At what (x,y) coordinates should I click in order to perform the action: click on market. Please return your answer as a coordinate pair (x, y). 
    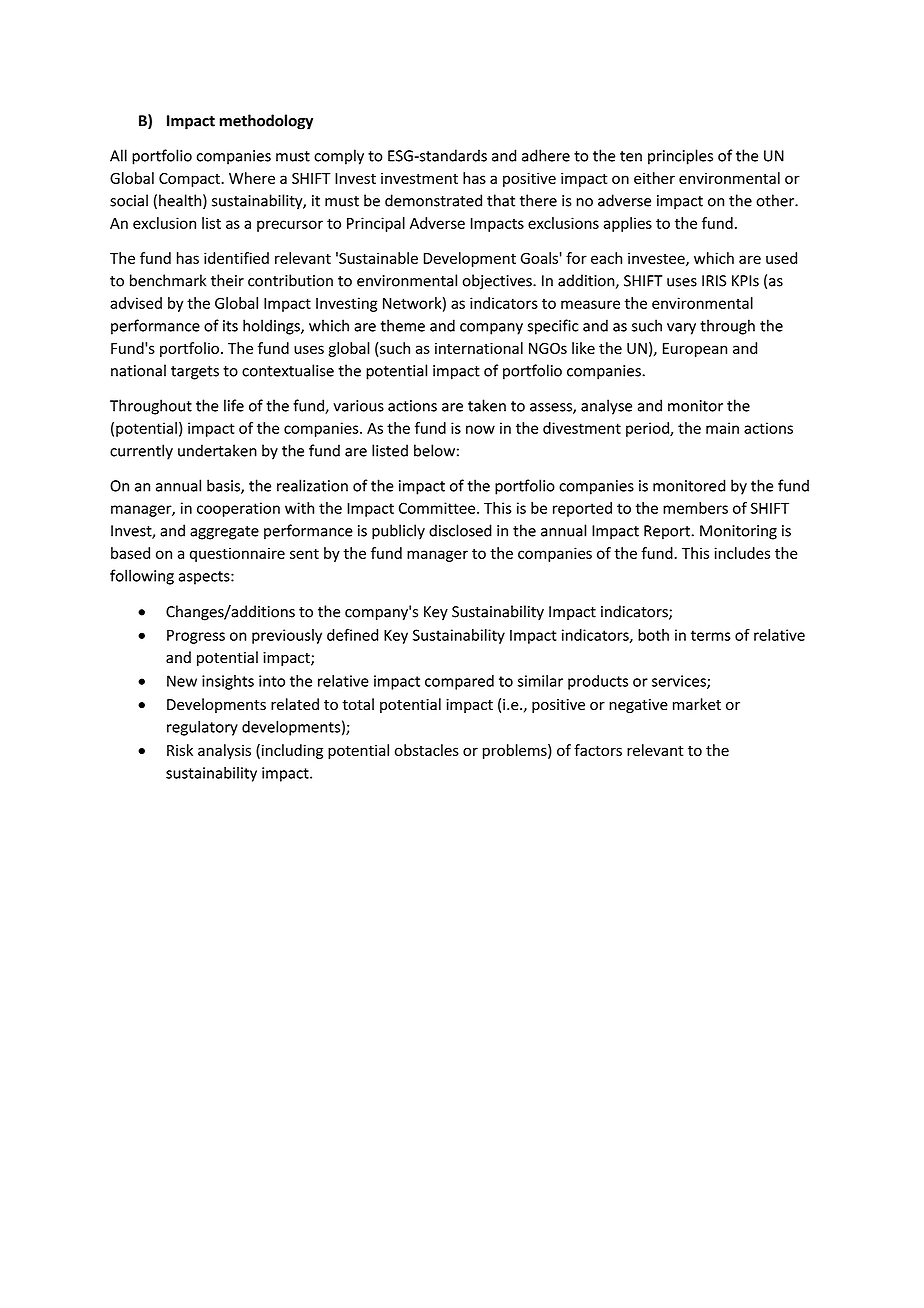
    Looking at the image, I should click on (697, 704).
